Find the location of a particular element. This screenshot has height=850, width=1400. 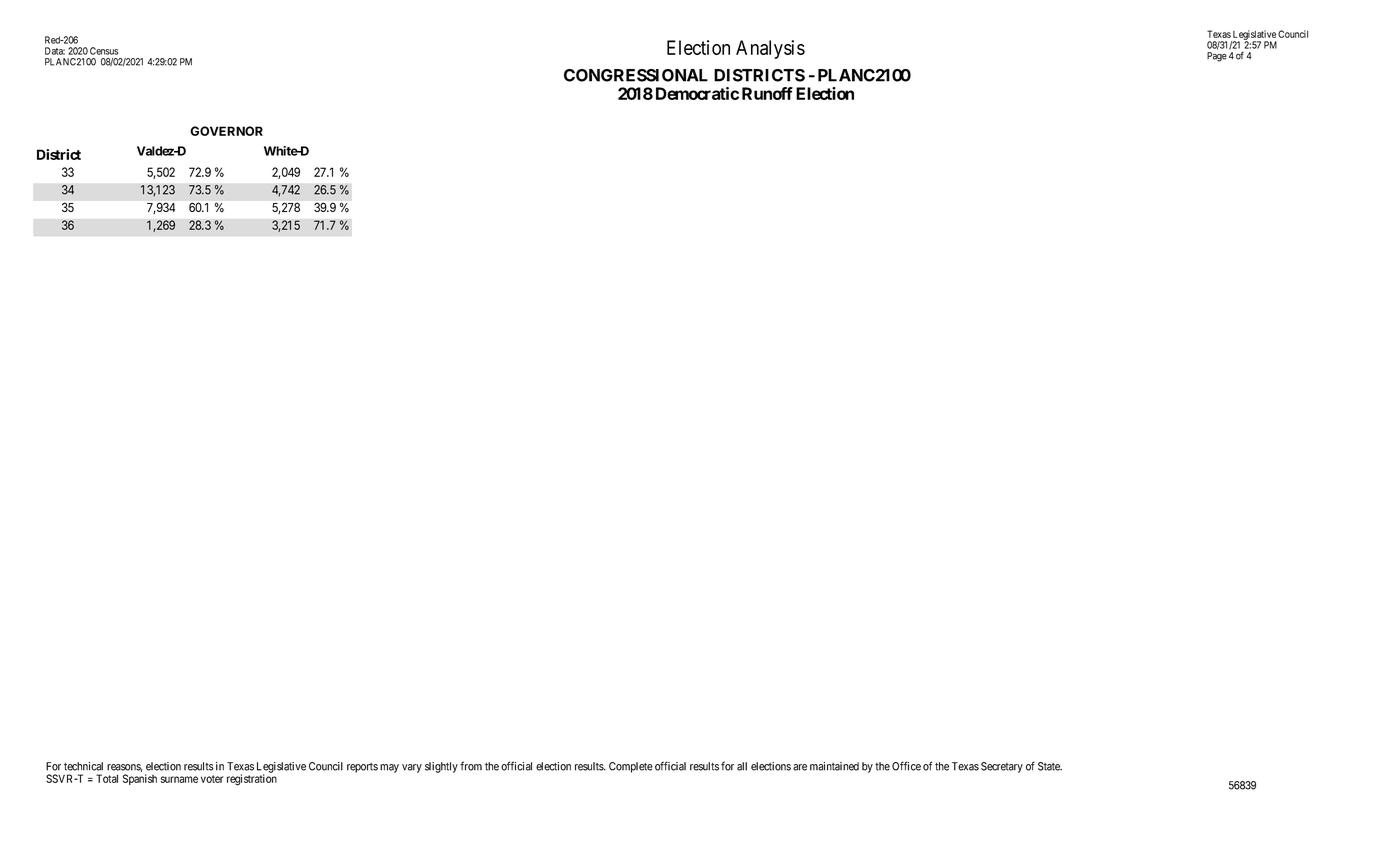

State is located at coordinates (1050, 766).
